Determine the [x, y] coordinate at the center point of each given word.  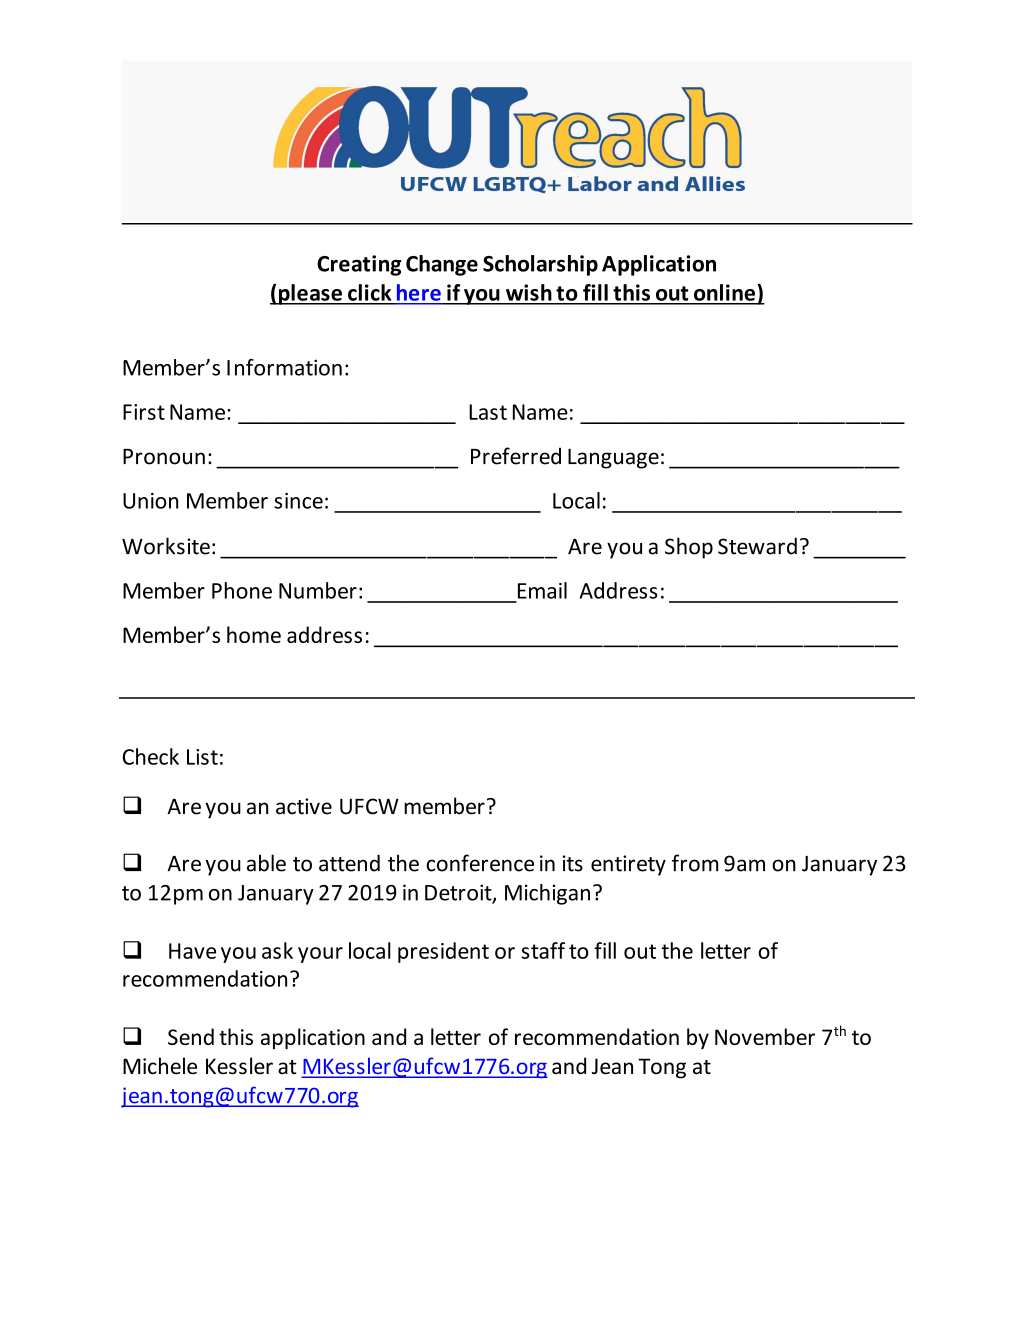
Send [191, 1036]
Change [442, 265]
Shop [689, 548]
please [310, 294]
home [254, 634]
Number [318, 590]
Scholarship [540, 265]
